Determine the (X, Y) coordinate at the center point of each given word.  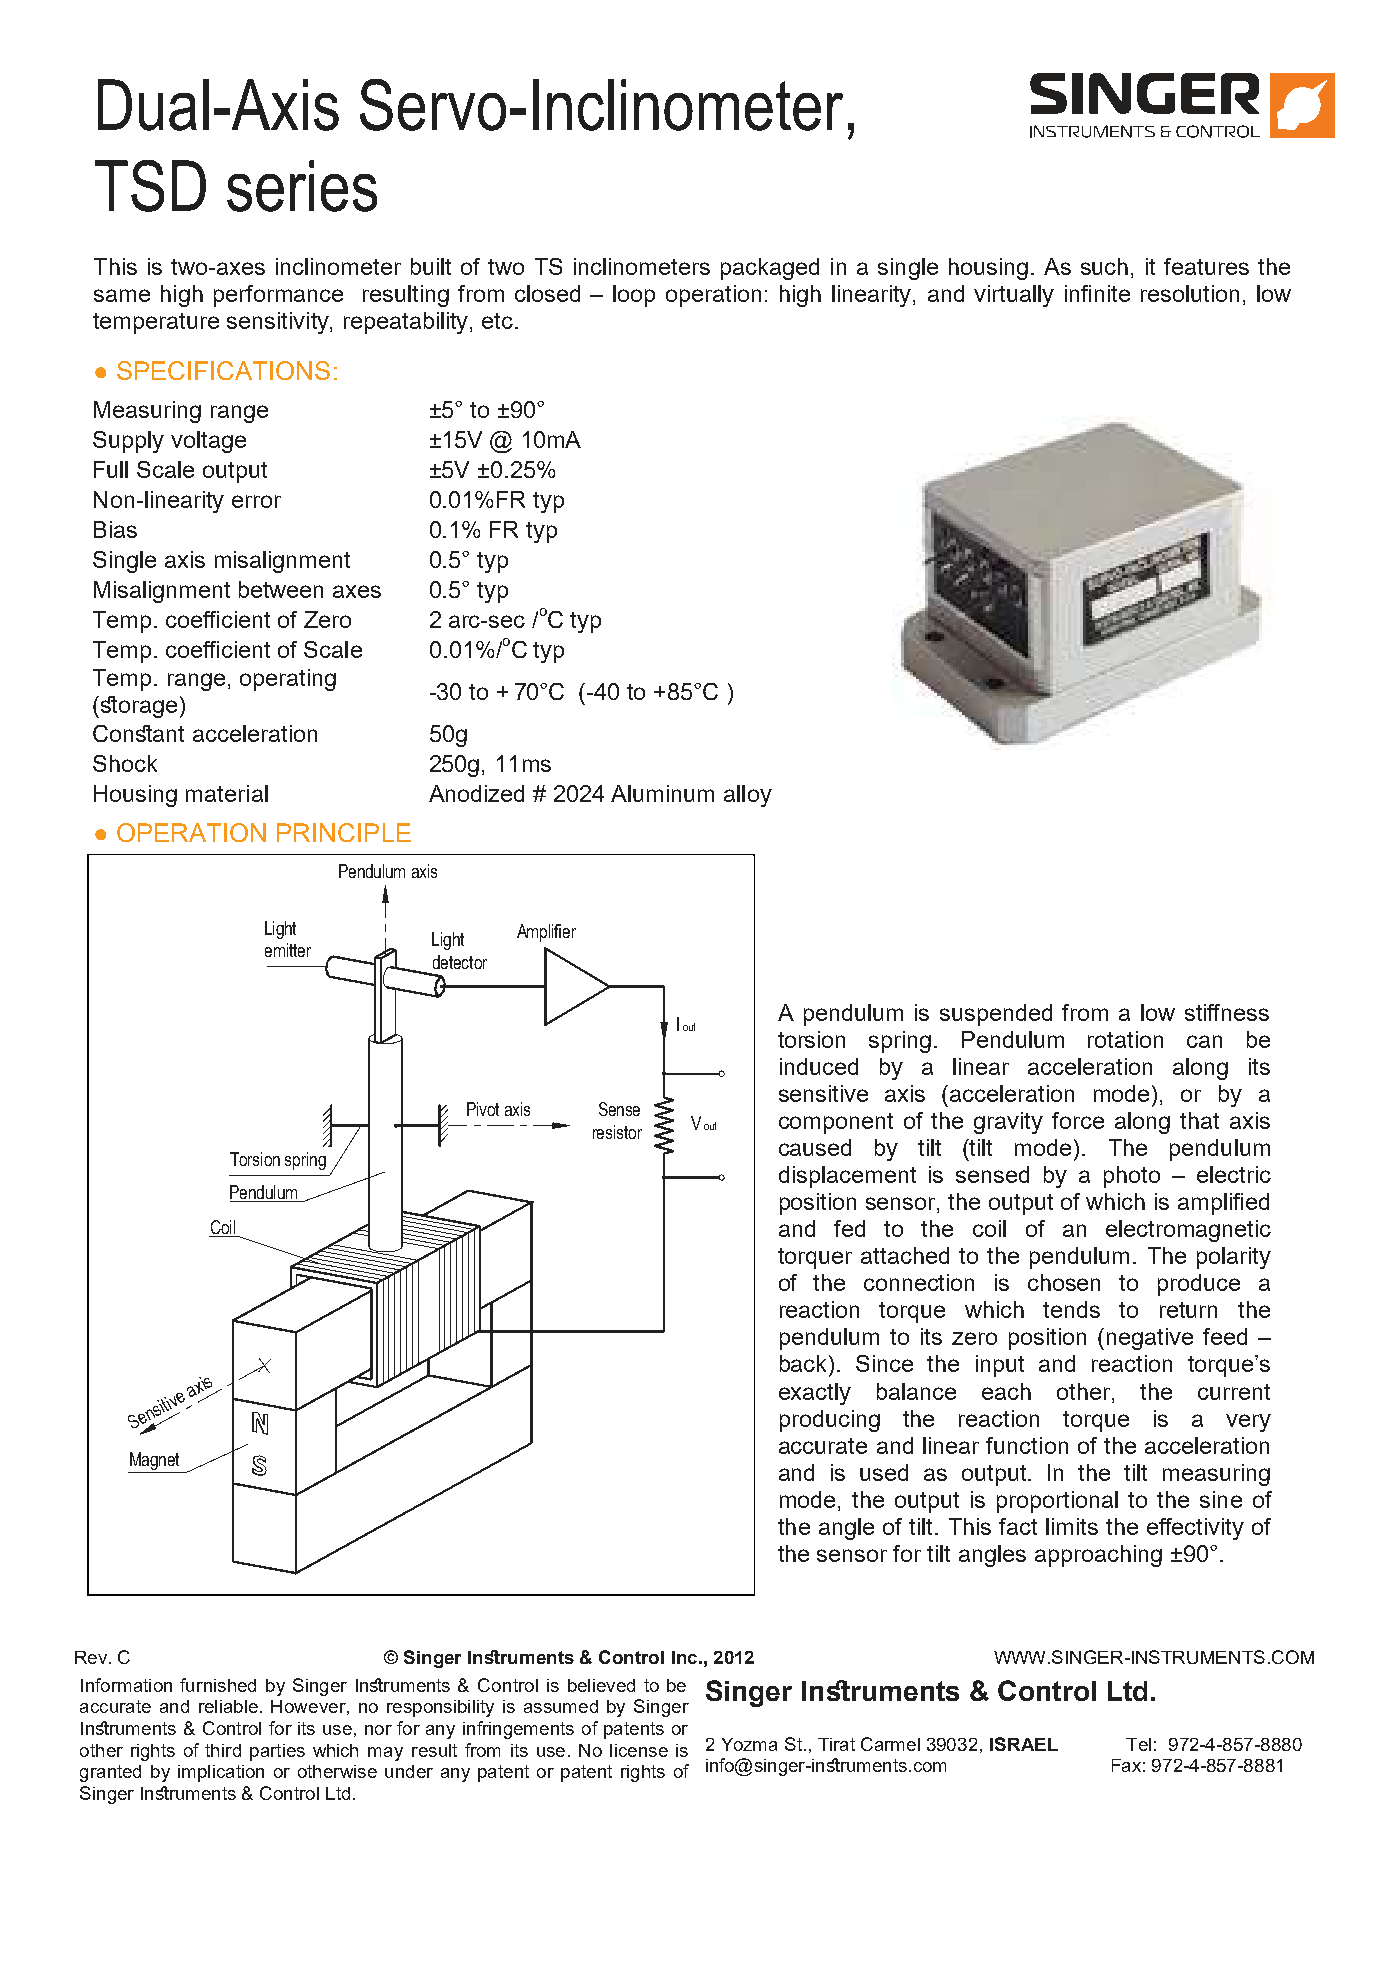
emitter (288, 950)
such (1104, 266)
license (639, 1750)
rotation (1125, 1039)
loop (634, 296)
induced (819, 1066)
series (302, 186)
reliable (228, 1706)
